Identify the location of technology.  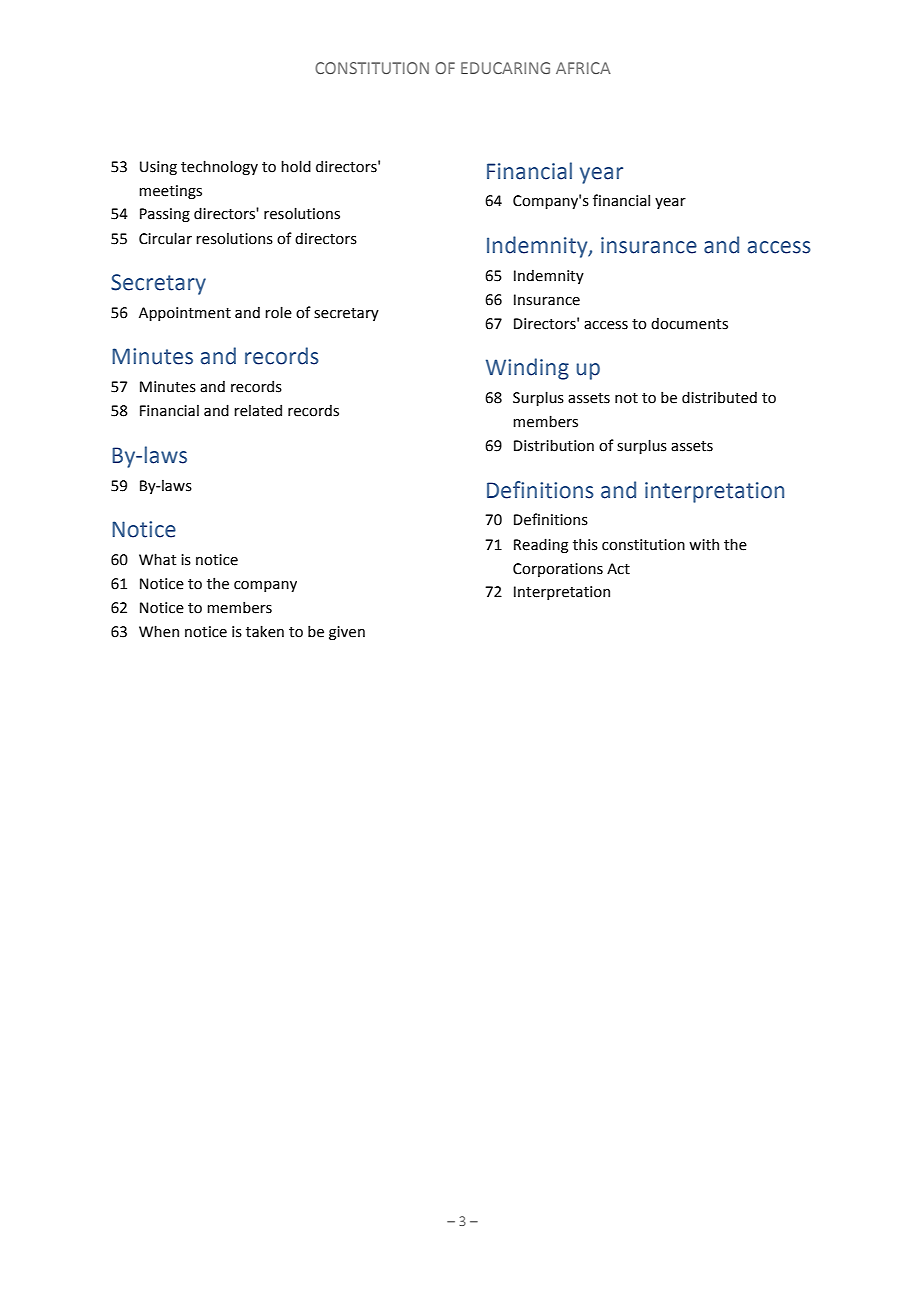
(219, 167).
